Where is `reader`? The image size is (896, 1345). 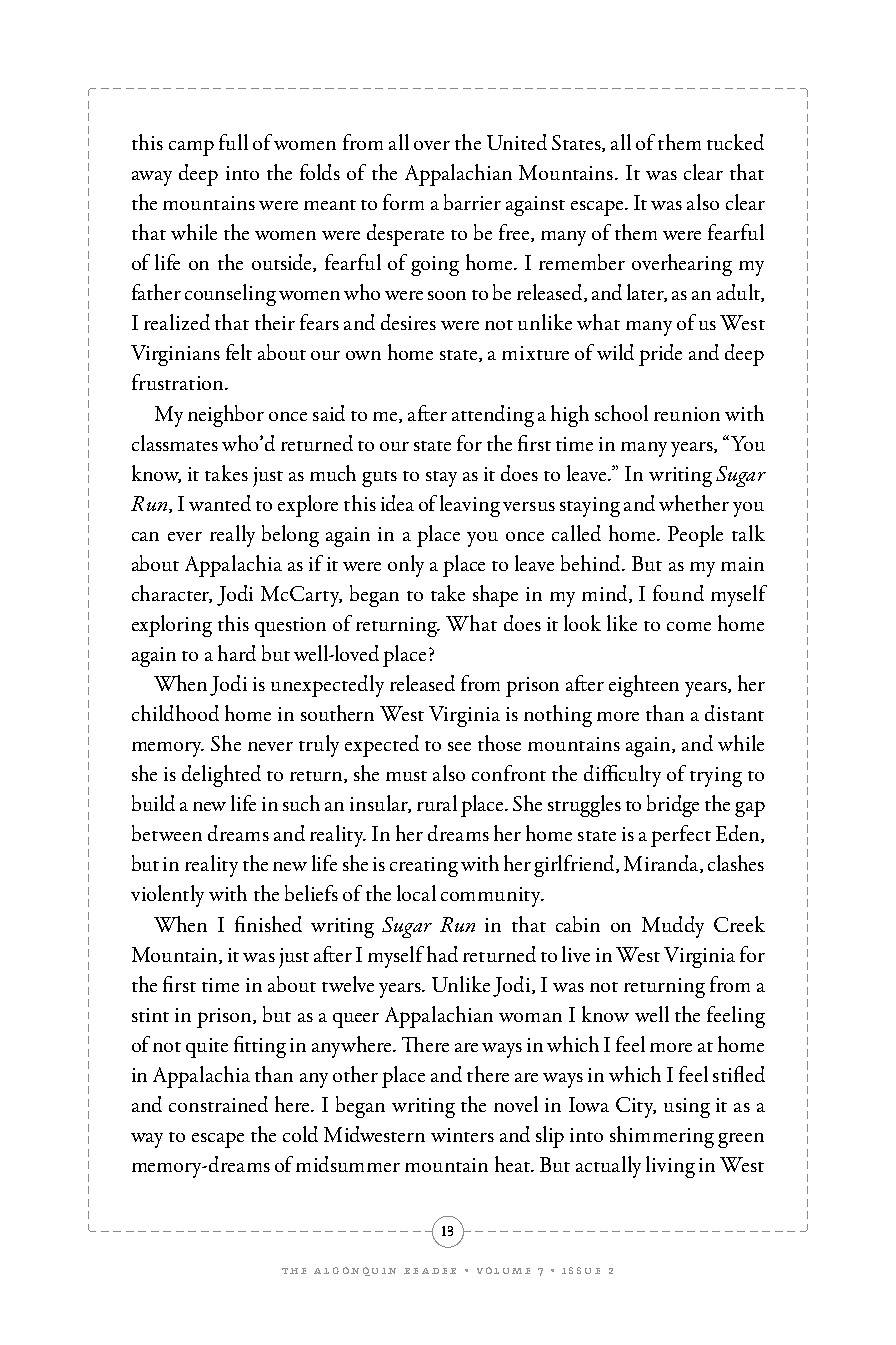
reader is located at coordinates (430, 1271).
